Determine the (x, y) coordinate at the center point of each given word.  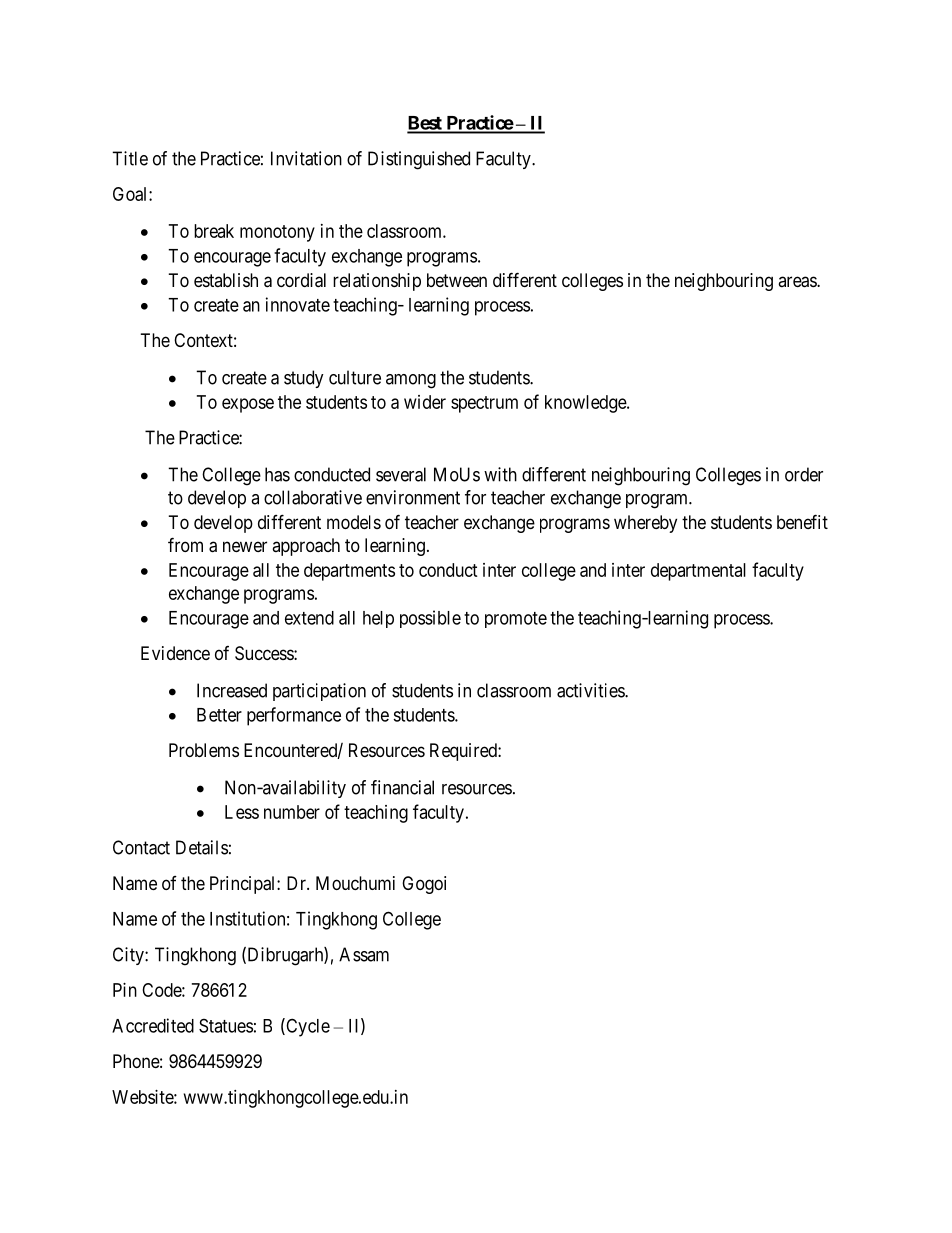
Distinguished (419, 160)
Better (219, 715)
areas (798, 282)
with (500, 474)
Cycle (307, 1027)
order (804, 474)
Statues (226, 1025)
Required (464, 752)
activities (591, 690)
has (277, 474)
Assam (364, 954)
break (214, 231)
